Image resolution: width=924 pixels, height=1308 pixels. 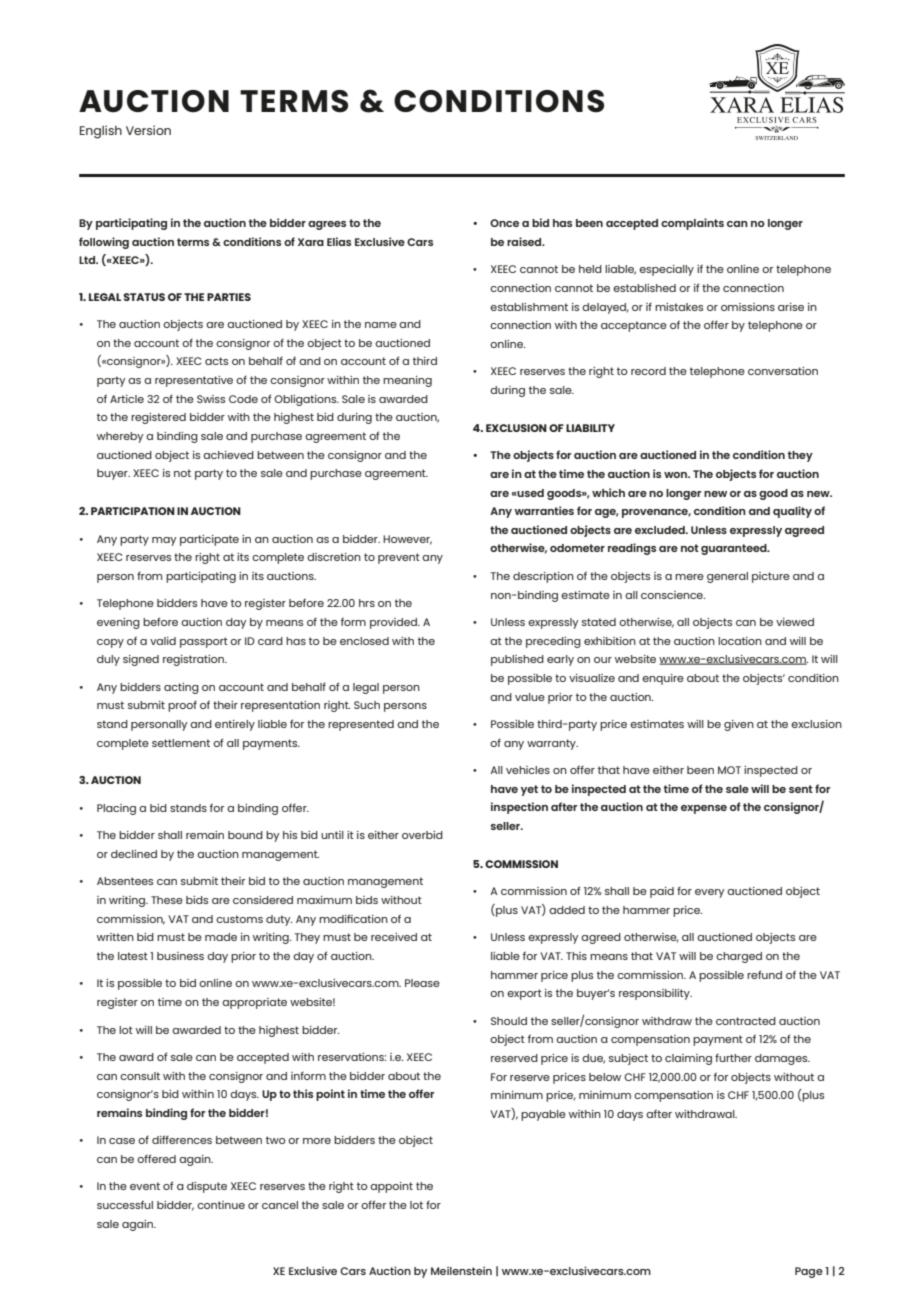 I want to click on provided, so click(x=395, y=623).
